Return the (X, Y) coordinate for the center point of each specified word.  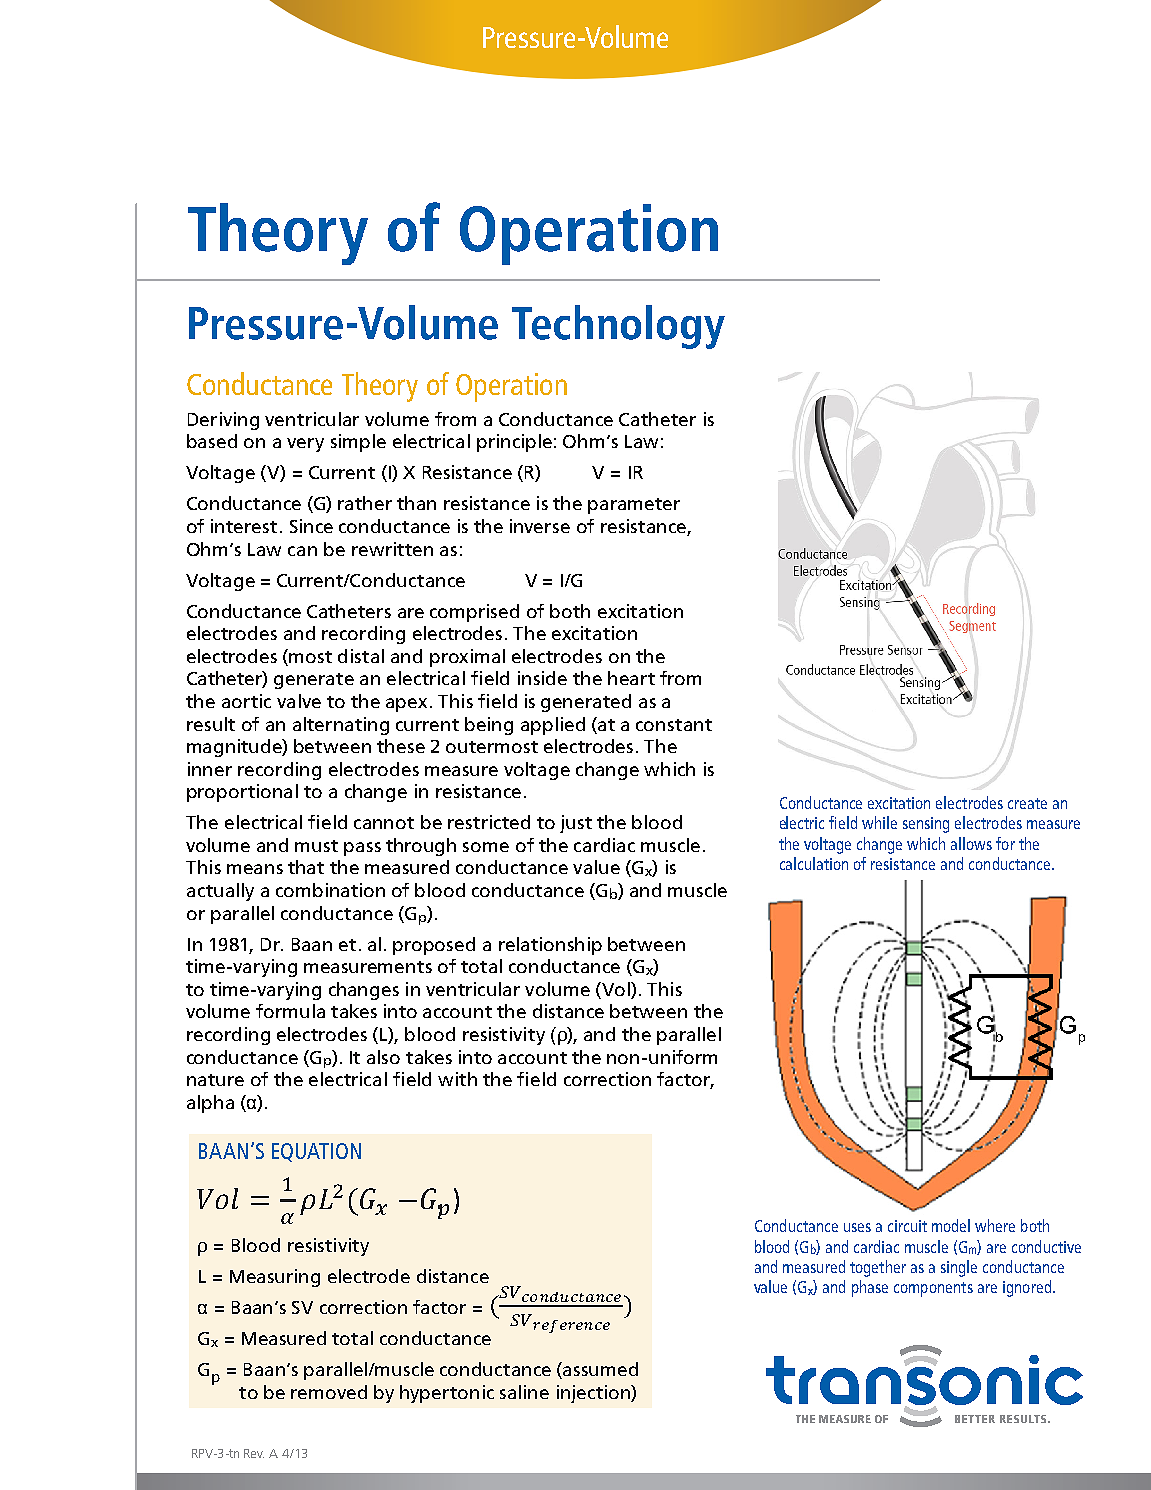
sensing (926, 825)
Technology (618, 327)
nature (215, 1080)
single (959, 1268)
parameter (634, 506)
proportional (242, 793)
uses (857, 1227)
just (576, 824)
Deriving (223, 421)
